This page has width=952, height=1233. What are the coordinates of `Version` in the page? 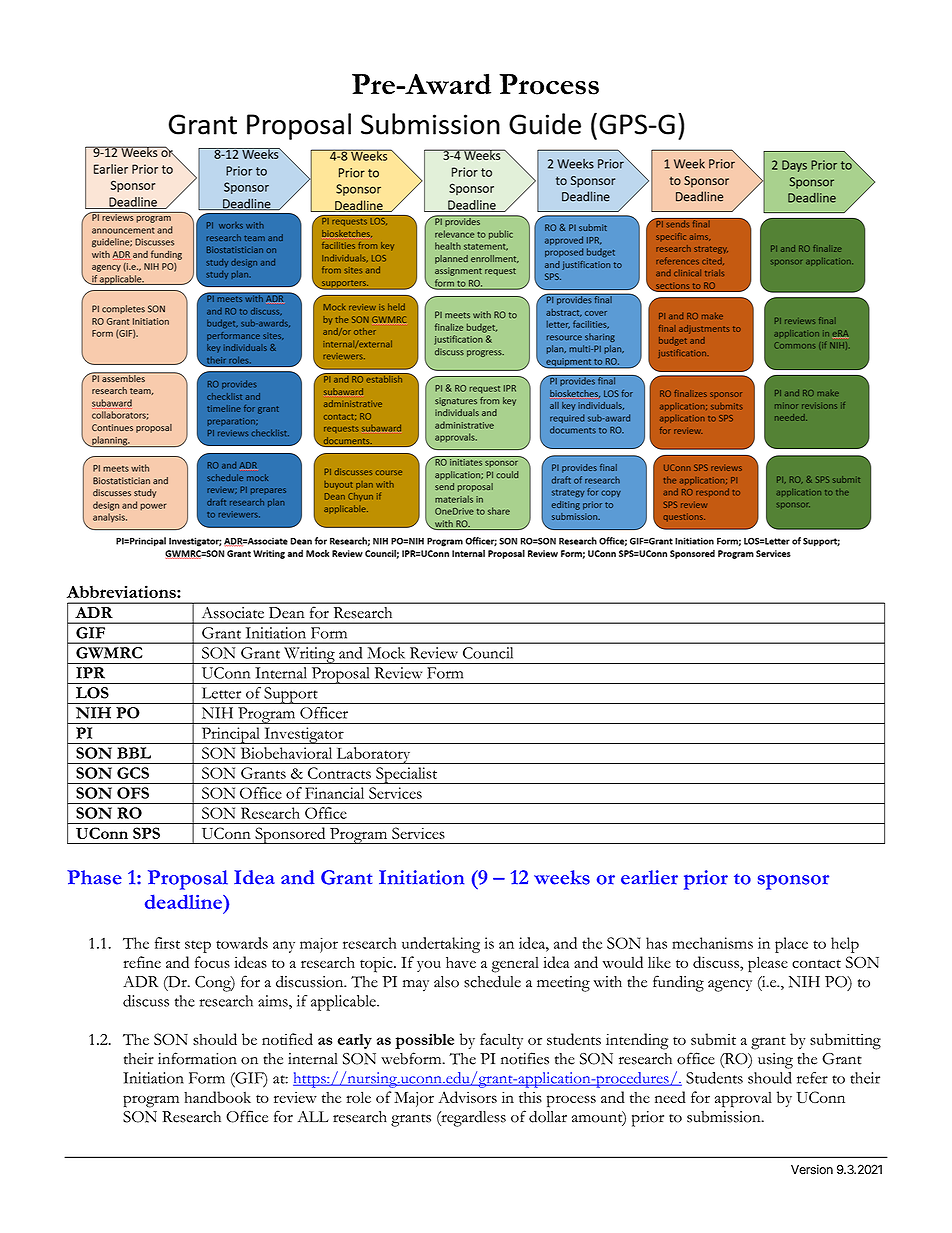 It's located at (812, 1169).
